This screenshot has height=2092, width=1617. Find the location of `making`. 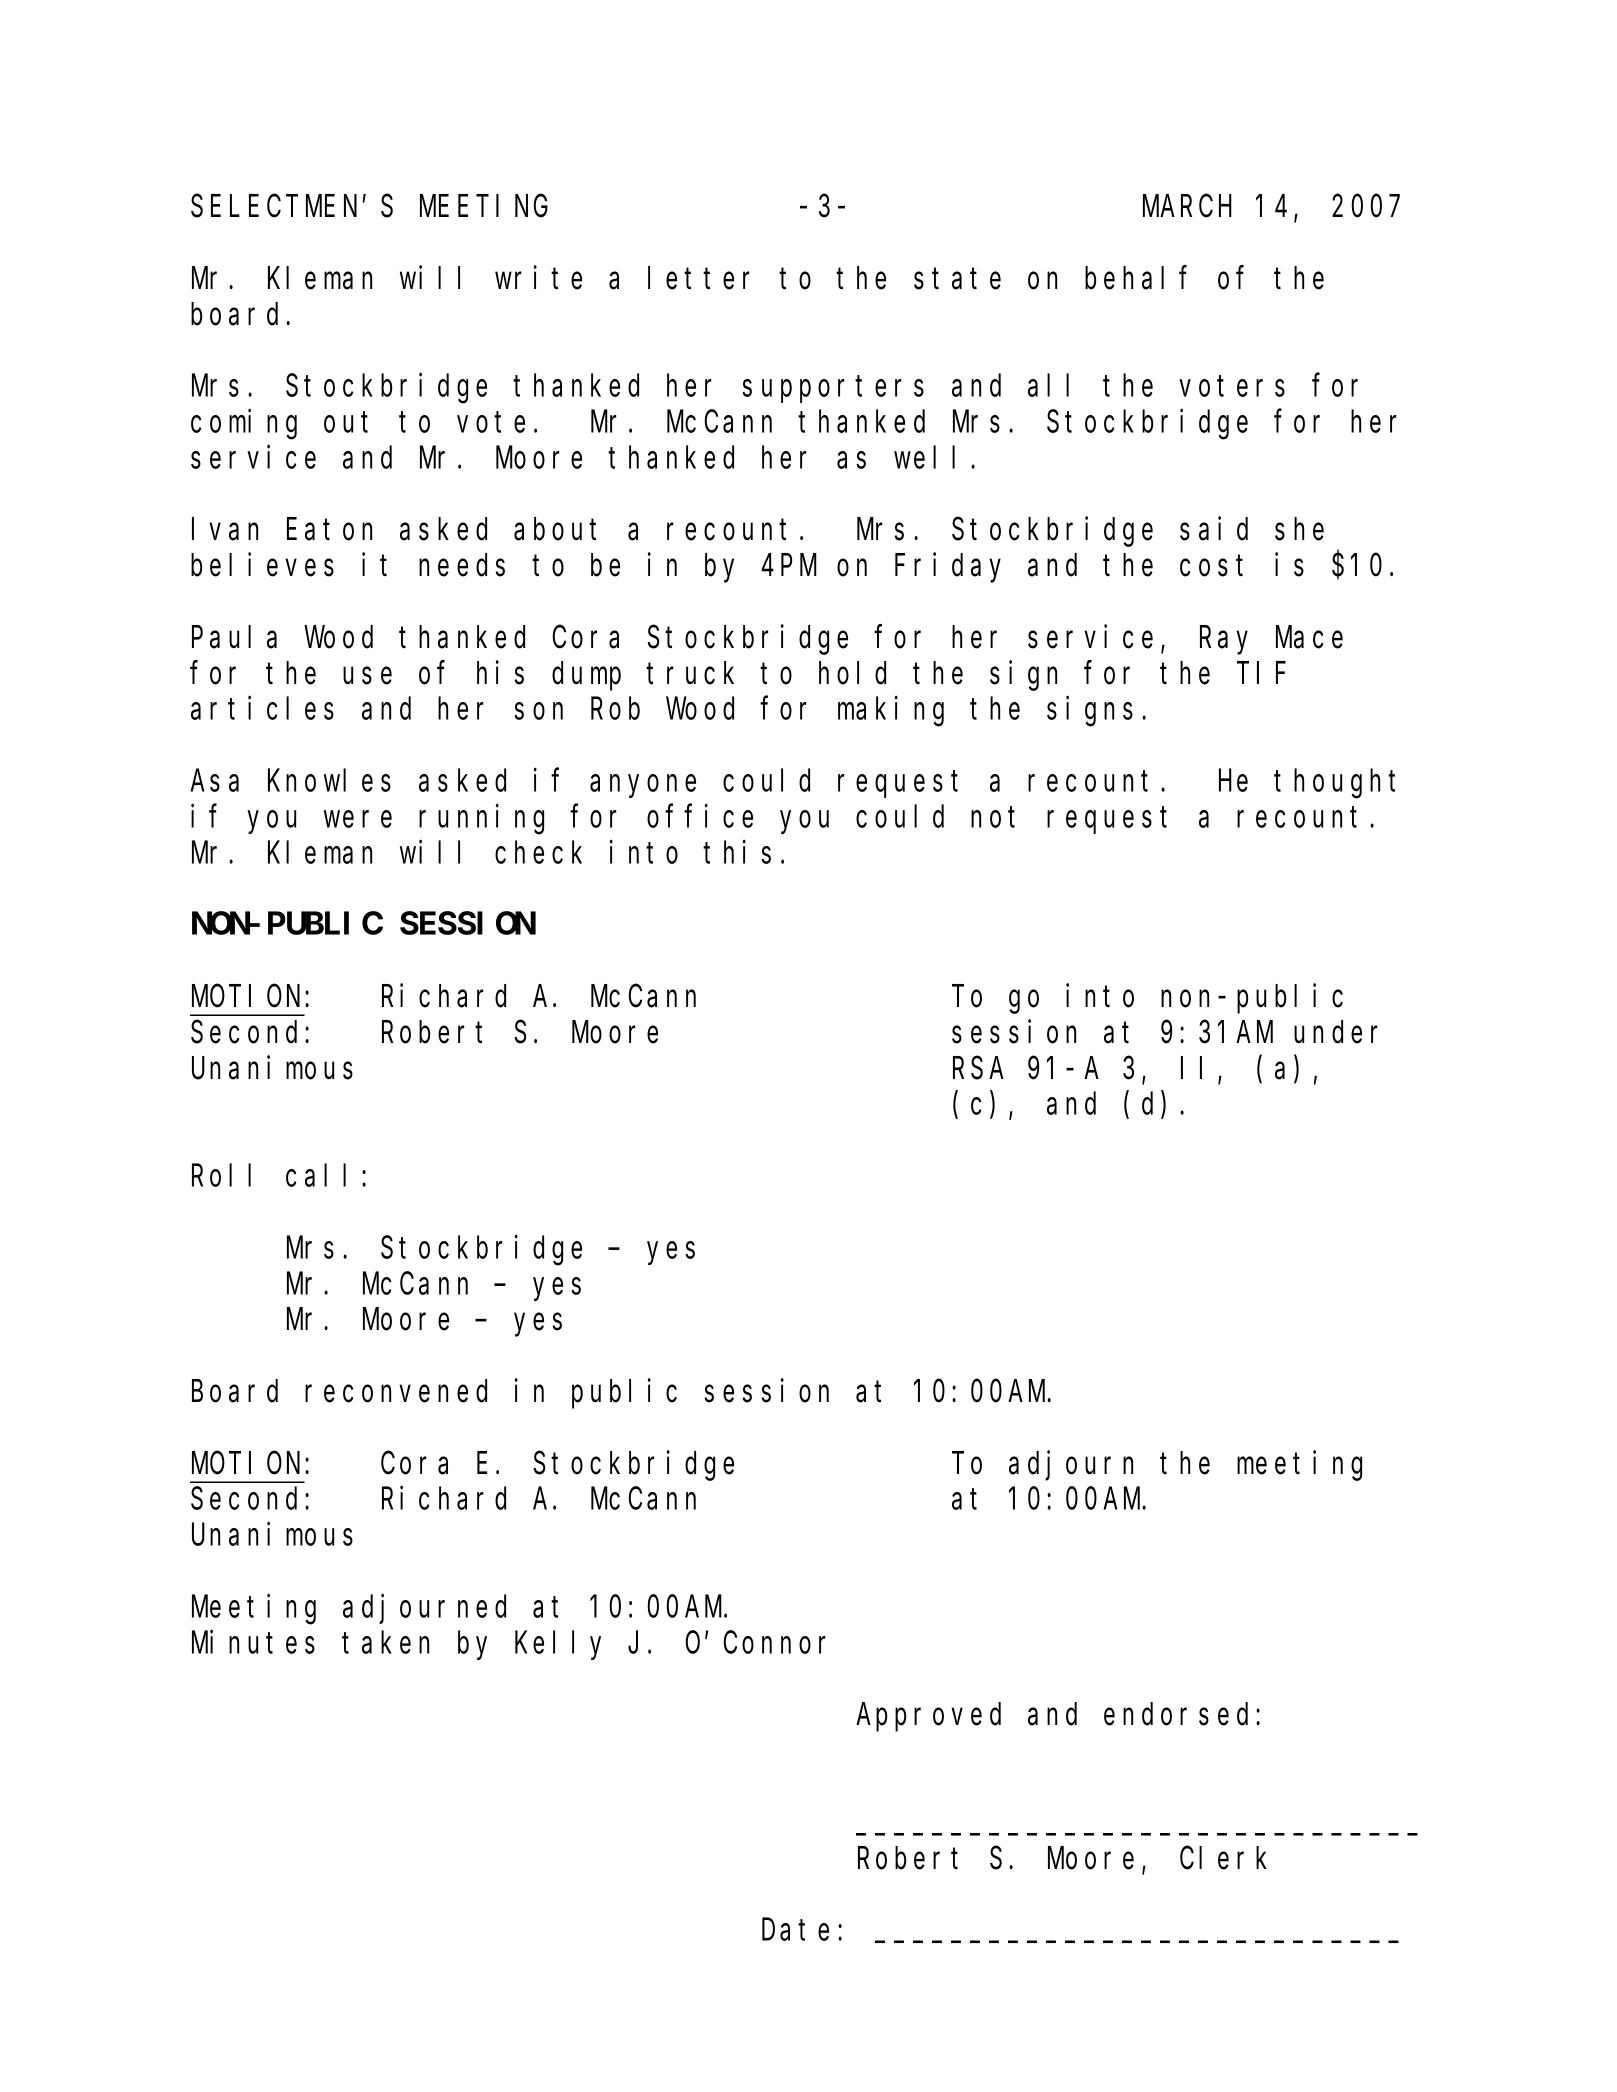

making is located at coordinates (891, 712).
